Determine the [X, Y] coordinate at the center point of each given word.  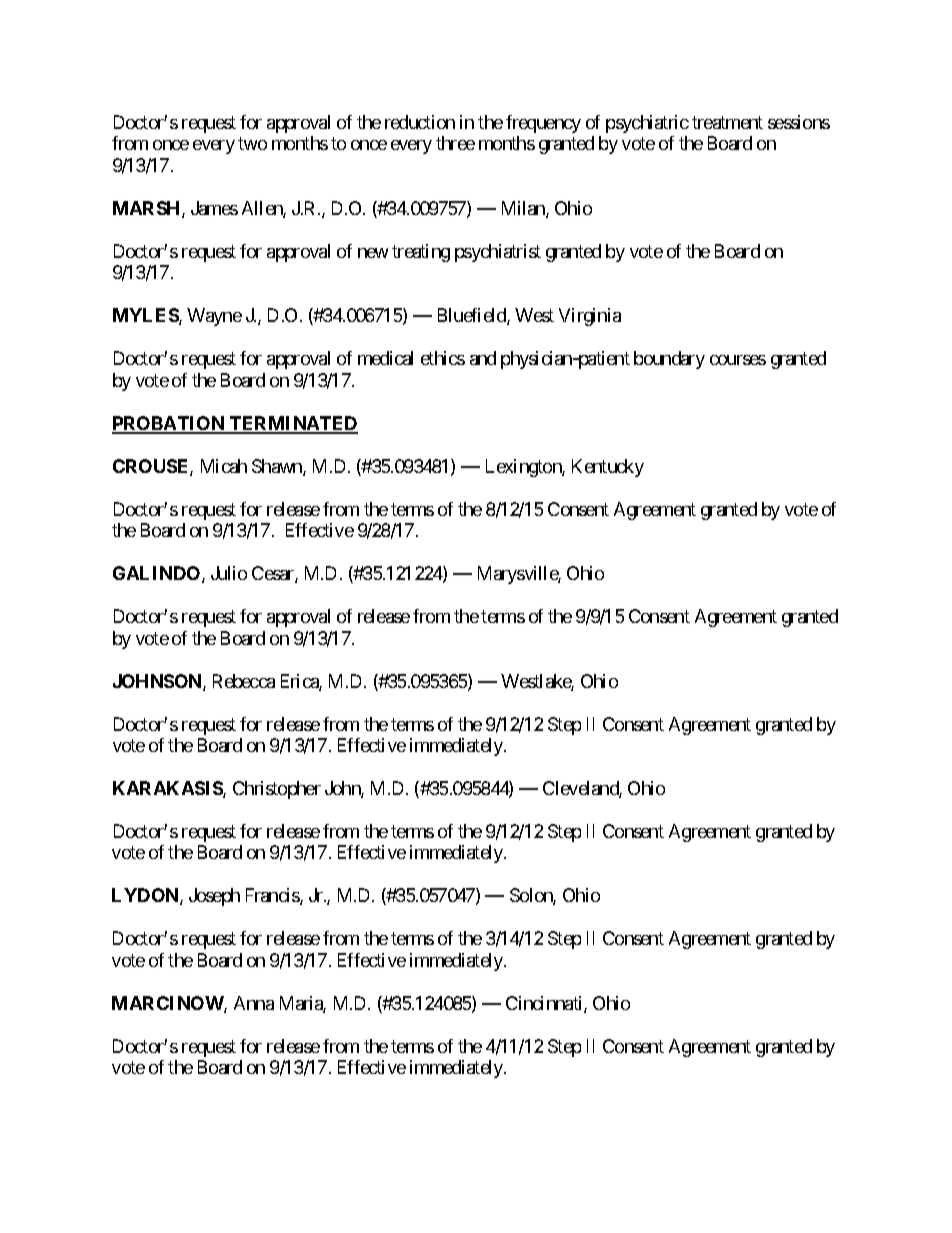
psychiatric [647, 124]
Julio [229, 573]
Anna [254, 1003]
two [252, 144]
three [455, 143]
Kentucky [608, 468]
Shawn [278, 467]
